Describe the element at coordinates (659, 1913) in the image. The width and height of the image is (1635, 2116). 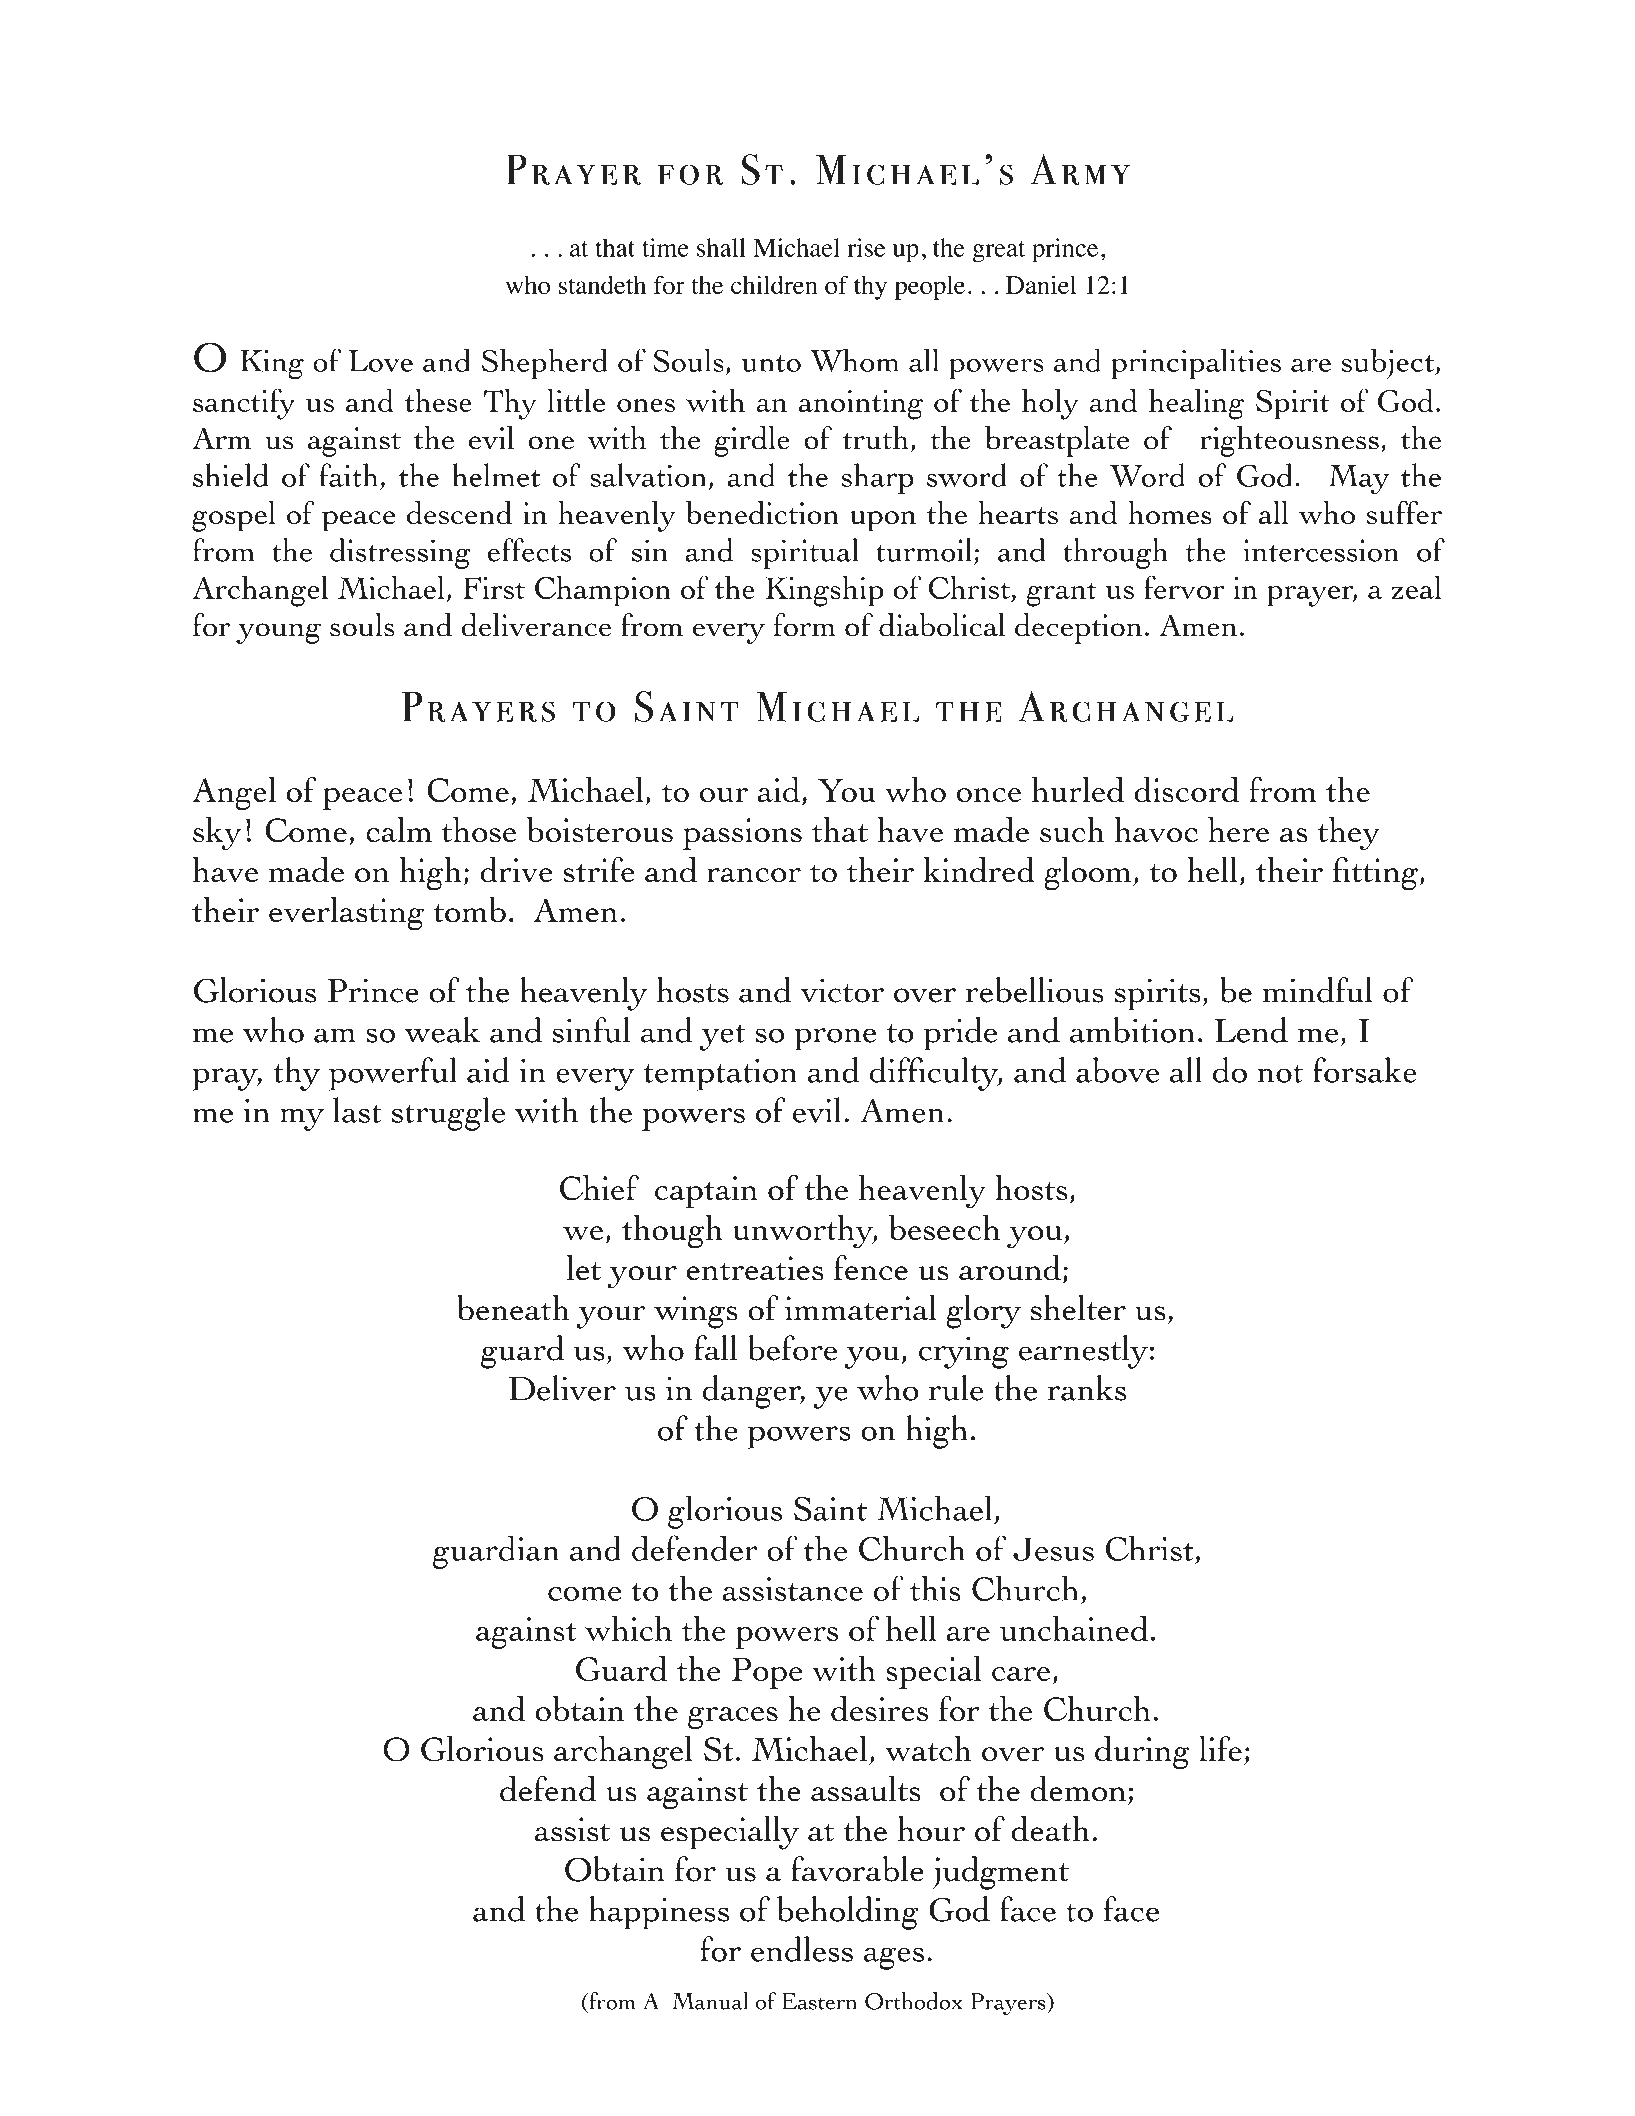
I see `happiness` at that location.
